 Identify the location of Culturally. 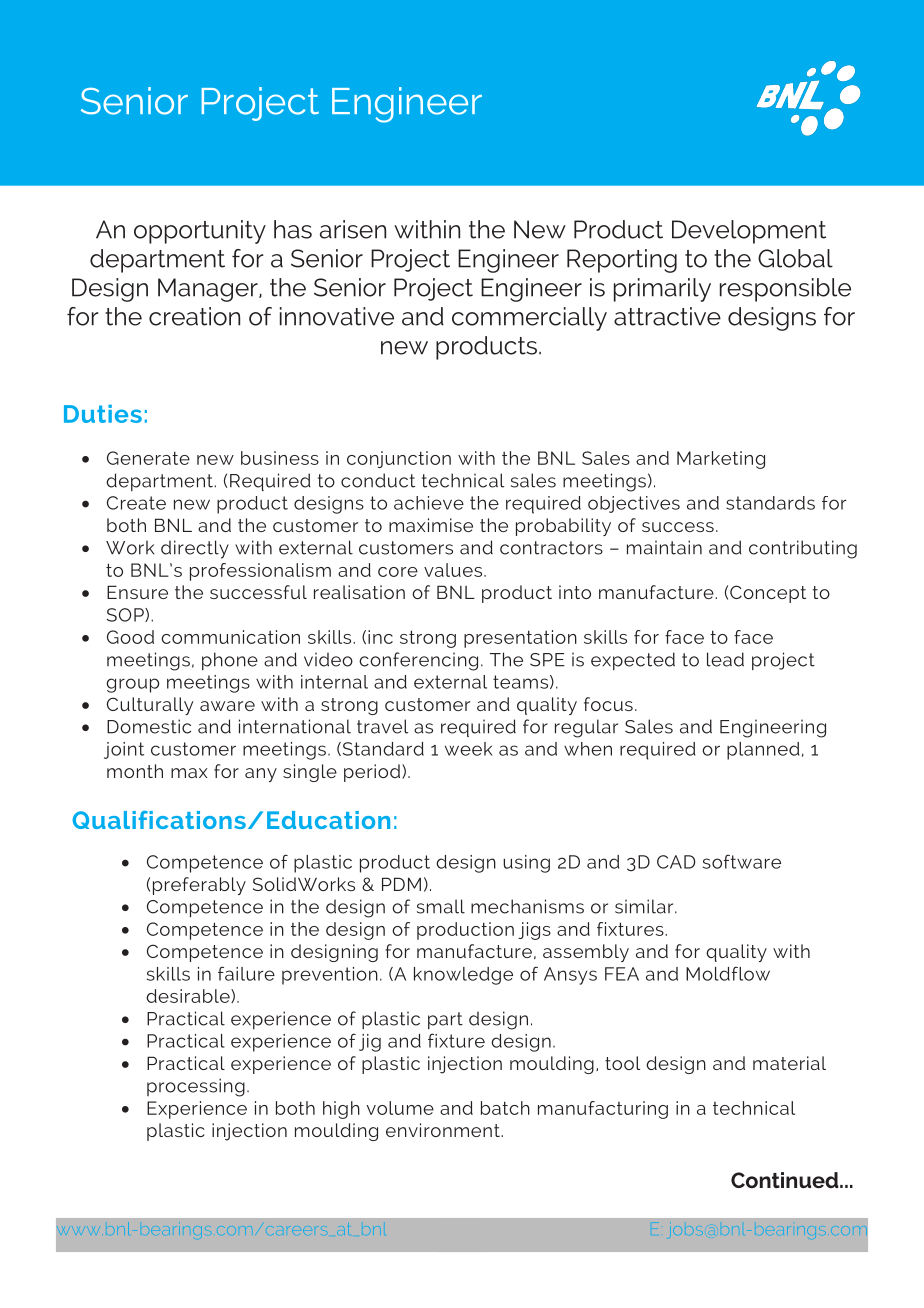
(150, 706).
